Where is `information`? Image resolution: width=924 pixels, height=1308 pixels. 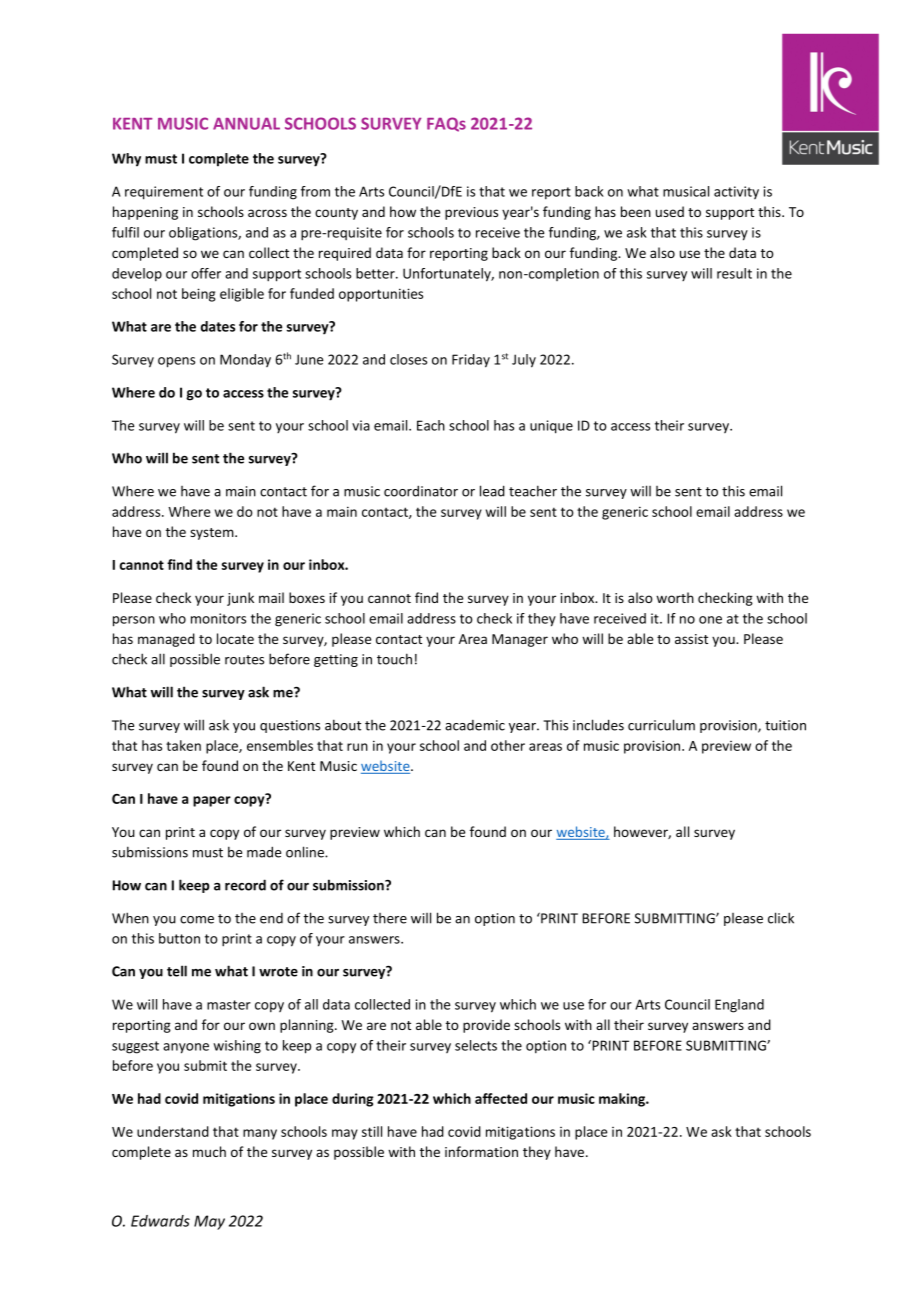
information is located at coordinates (481, 1151).
